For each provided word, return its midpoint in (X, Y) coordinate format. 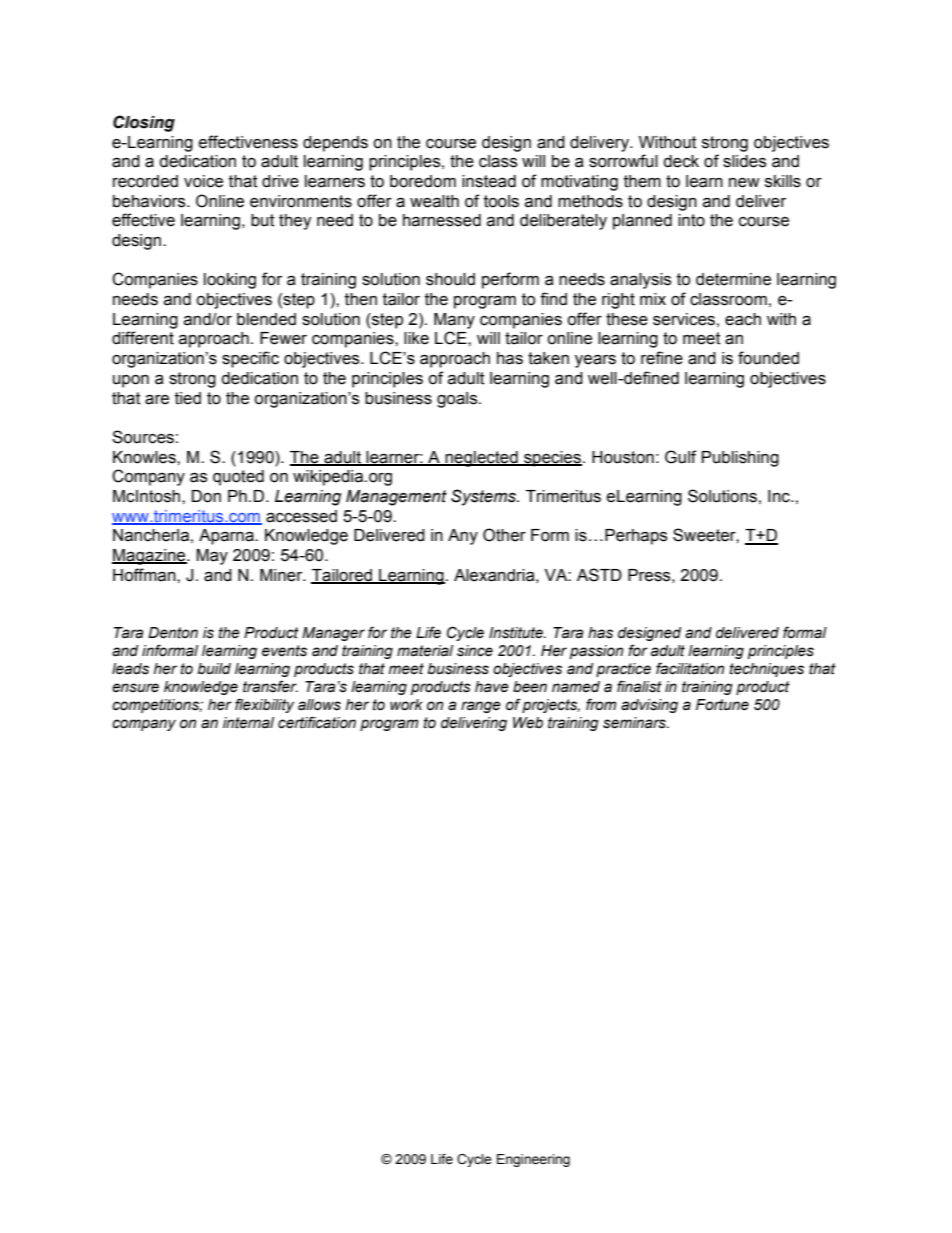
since (475, 651)
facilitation (690, 668)
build (214, 669)
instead (489, 181)
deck (681, 161)
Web (528, 723)
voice (203, 181)
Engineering (533, 1160)
